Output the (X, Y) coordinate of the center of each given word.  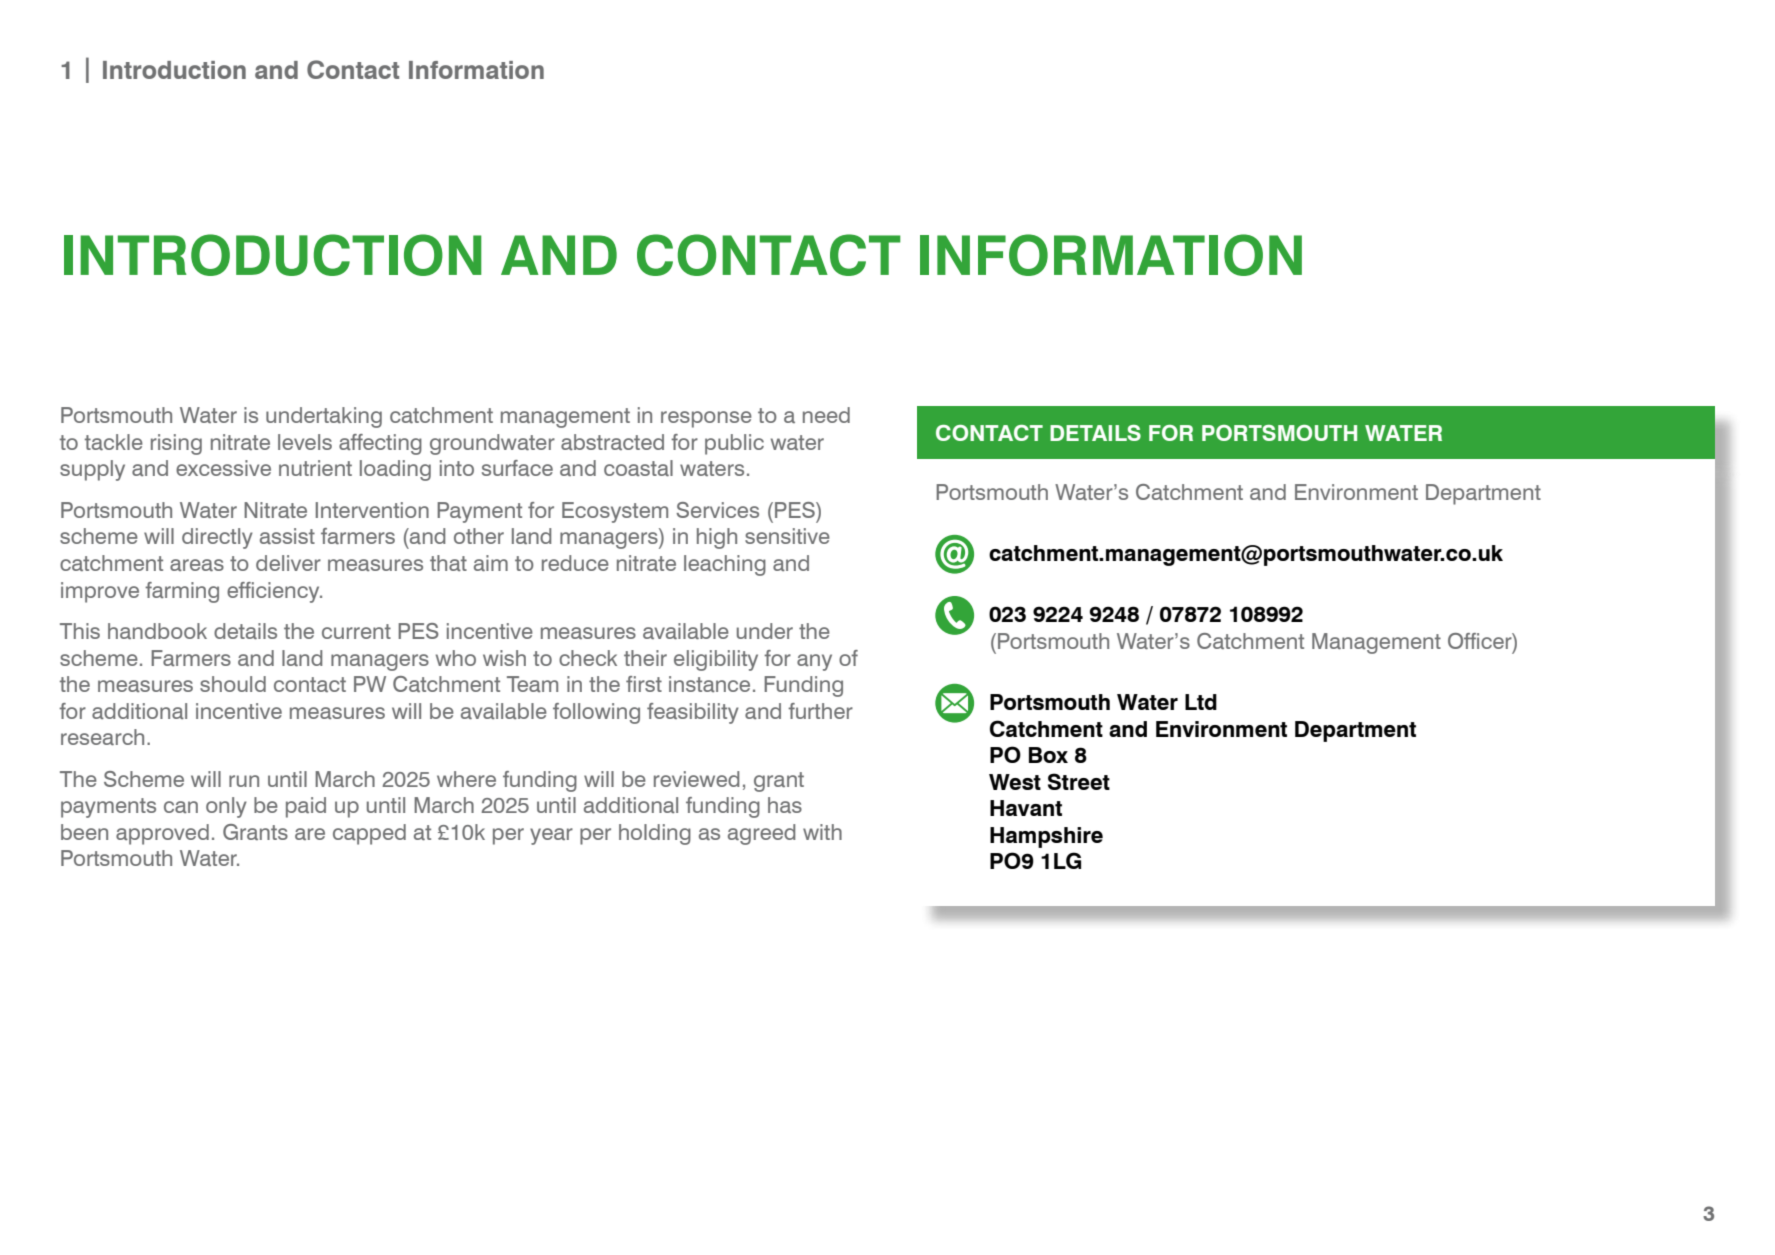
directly (217, 538)
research (102, 737)
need (826, 415)
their (645, 658)
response (706, 419)
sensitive (787, 536)
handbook (157, 631)
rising (176, 444)
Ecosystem (615, 512)
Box (1048, 755)
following (596, 713)
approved (162, 834)
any (814, 662)
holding (655, 834)
